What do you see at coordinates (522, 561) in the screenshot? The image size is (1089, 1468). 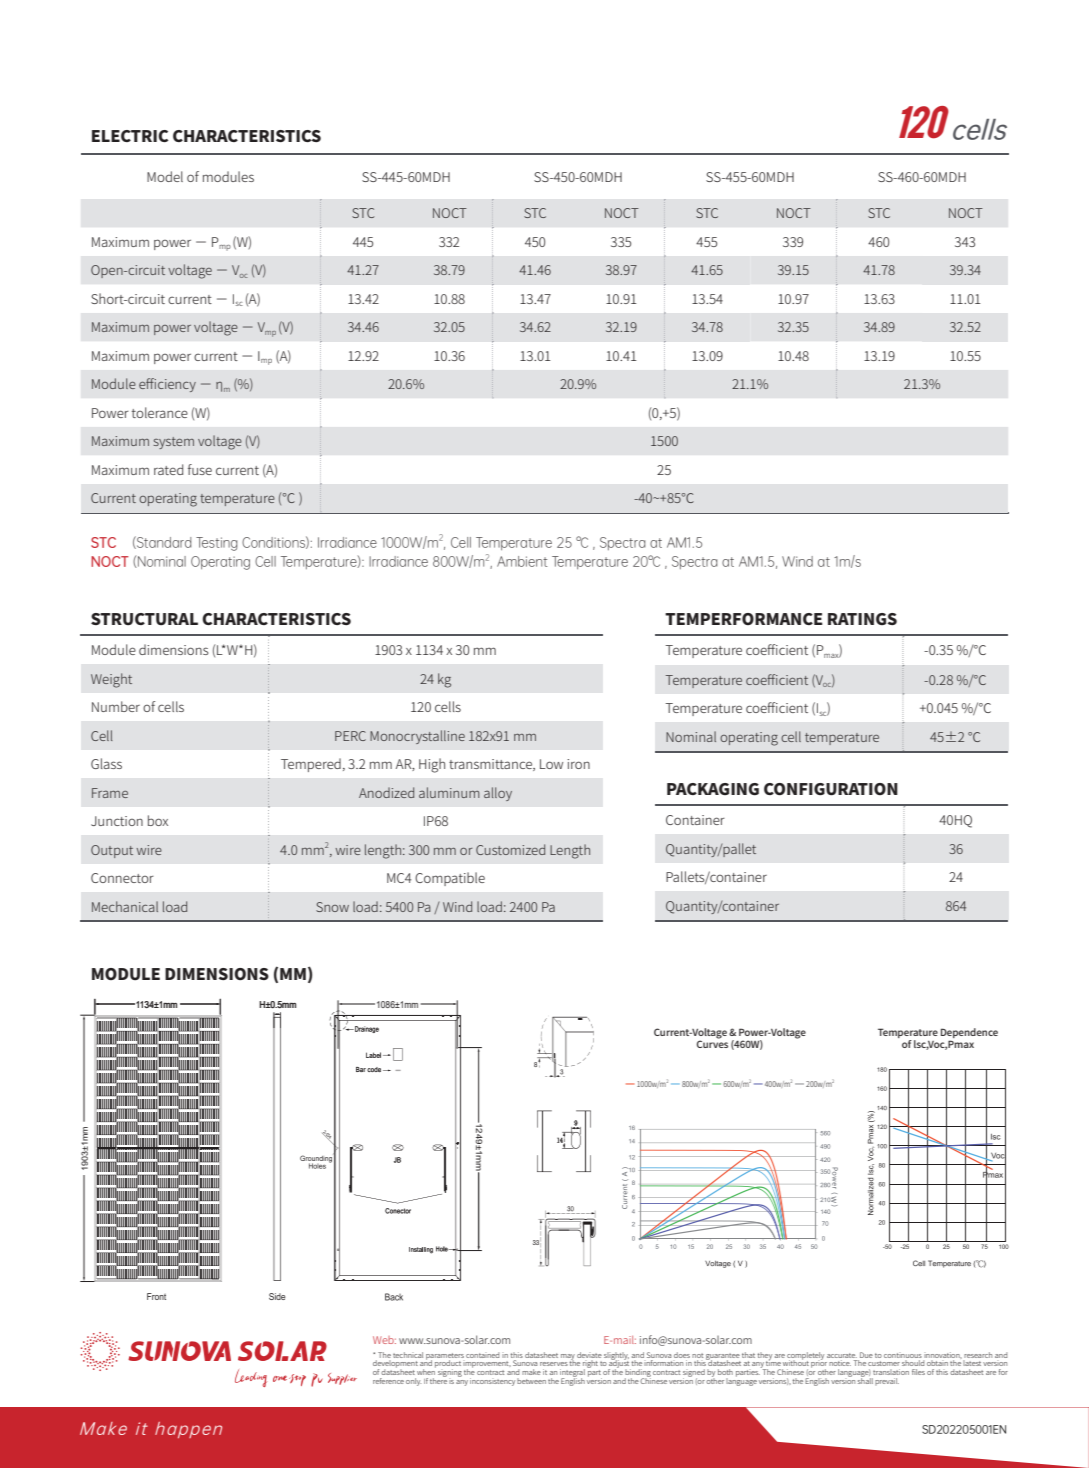 I see `Ambient` at bounding box center [522, 561].
